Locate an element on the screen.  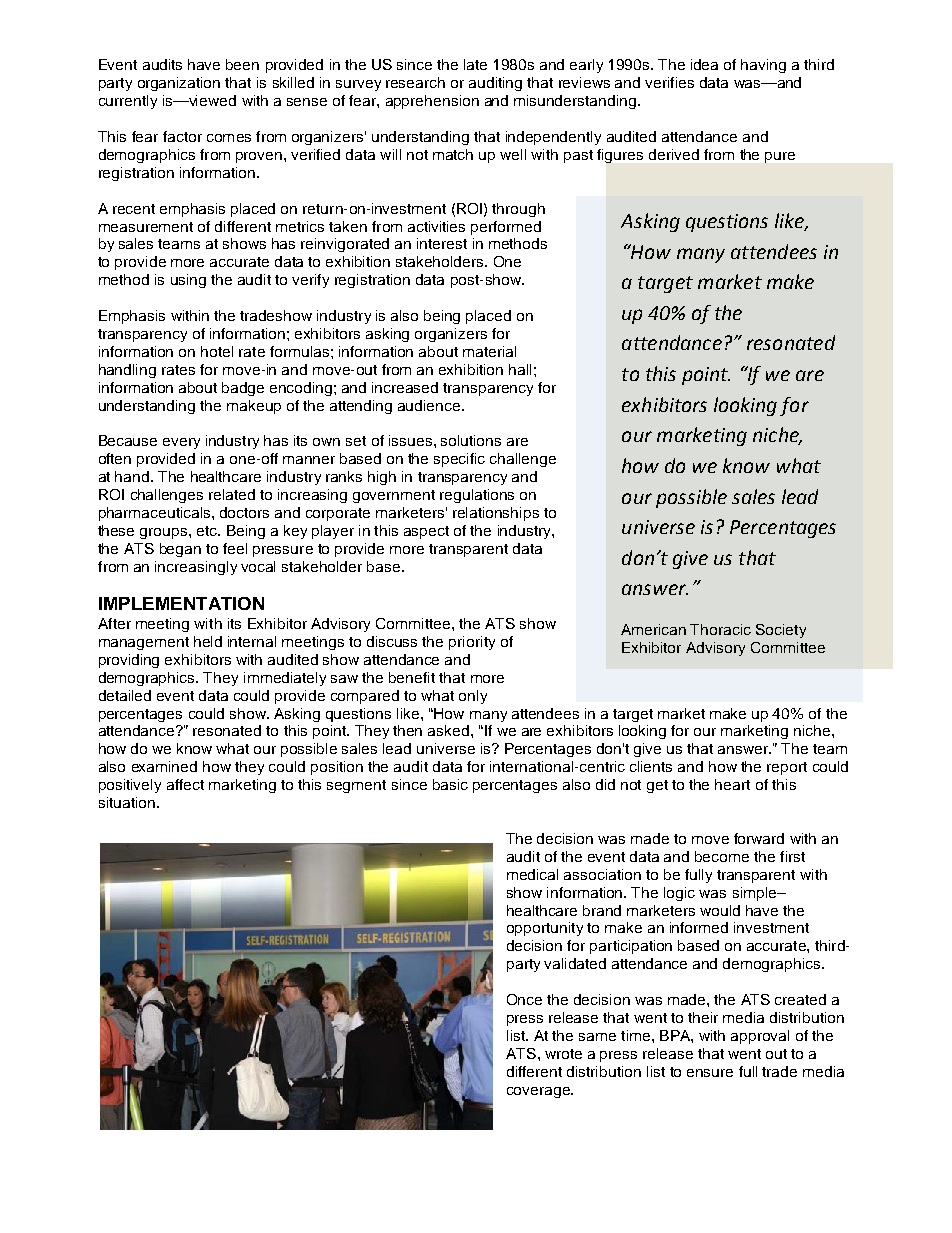
apprehension is located at coordinates (432, 102).
